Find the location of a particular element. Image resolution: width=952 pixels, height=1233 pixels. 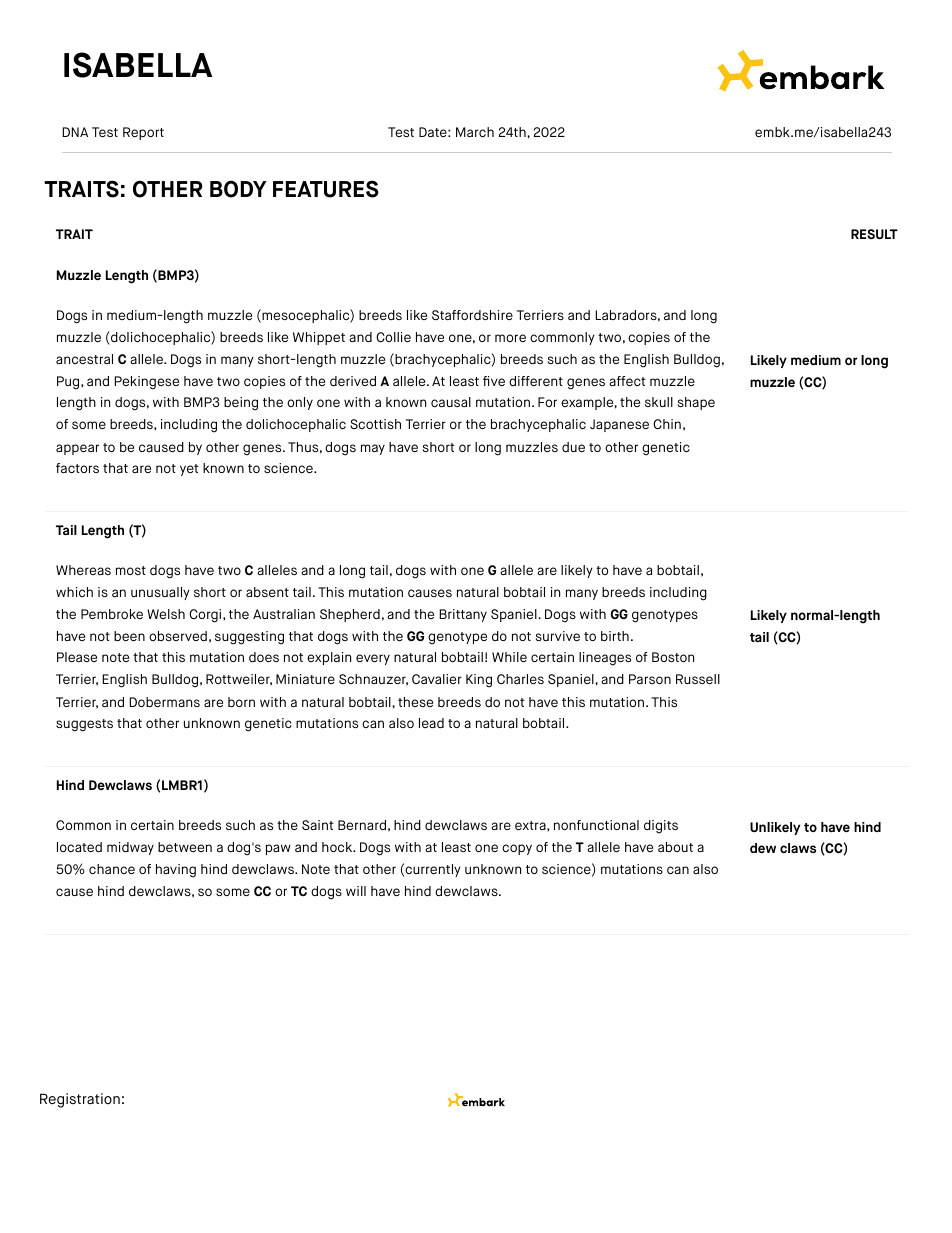

Report is located at coordinates (143, 133).
